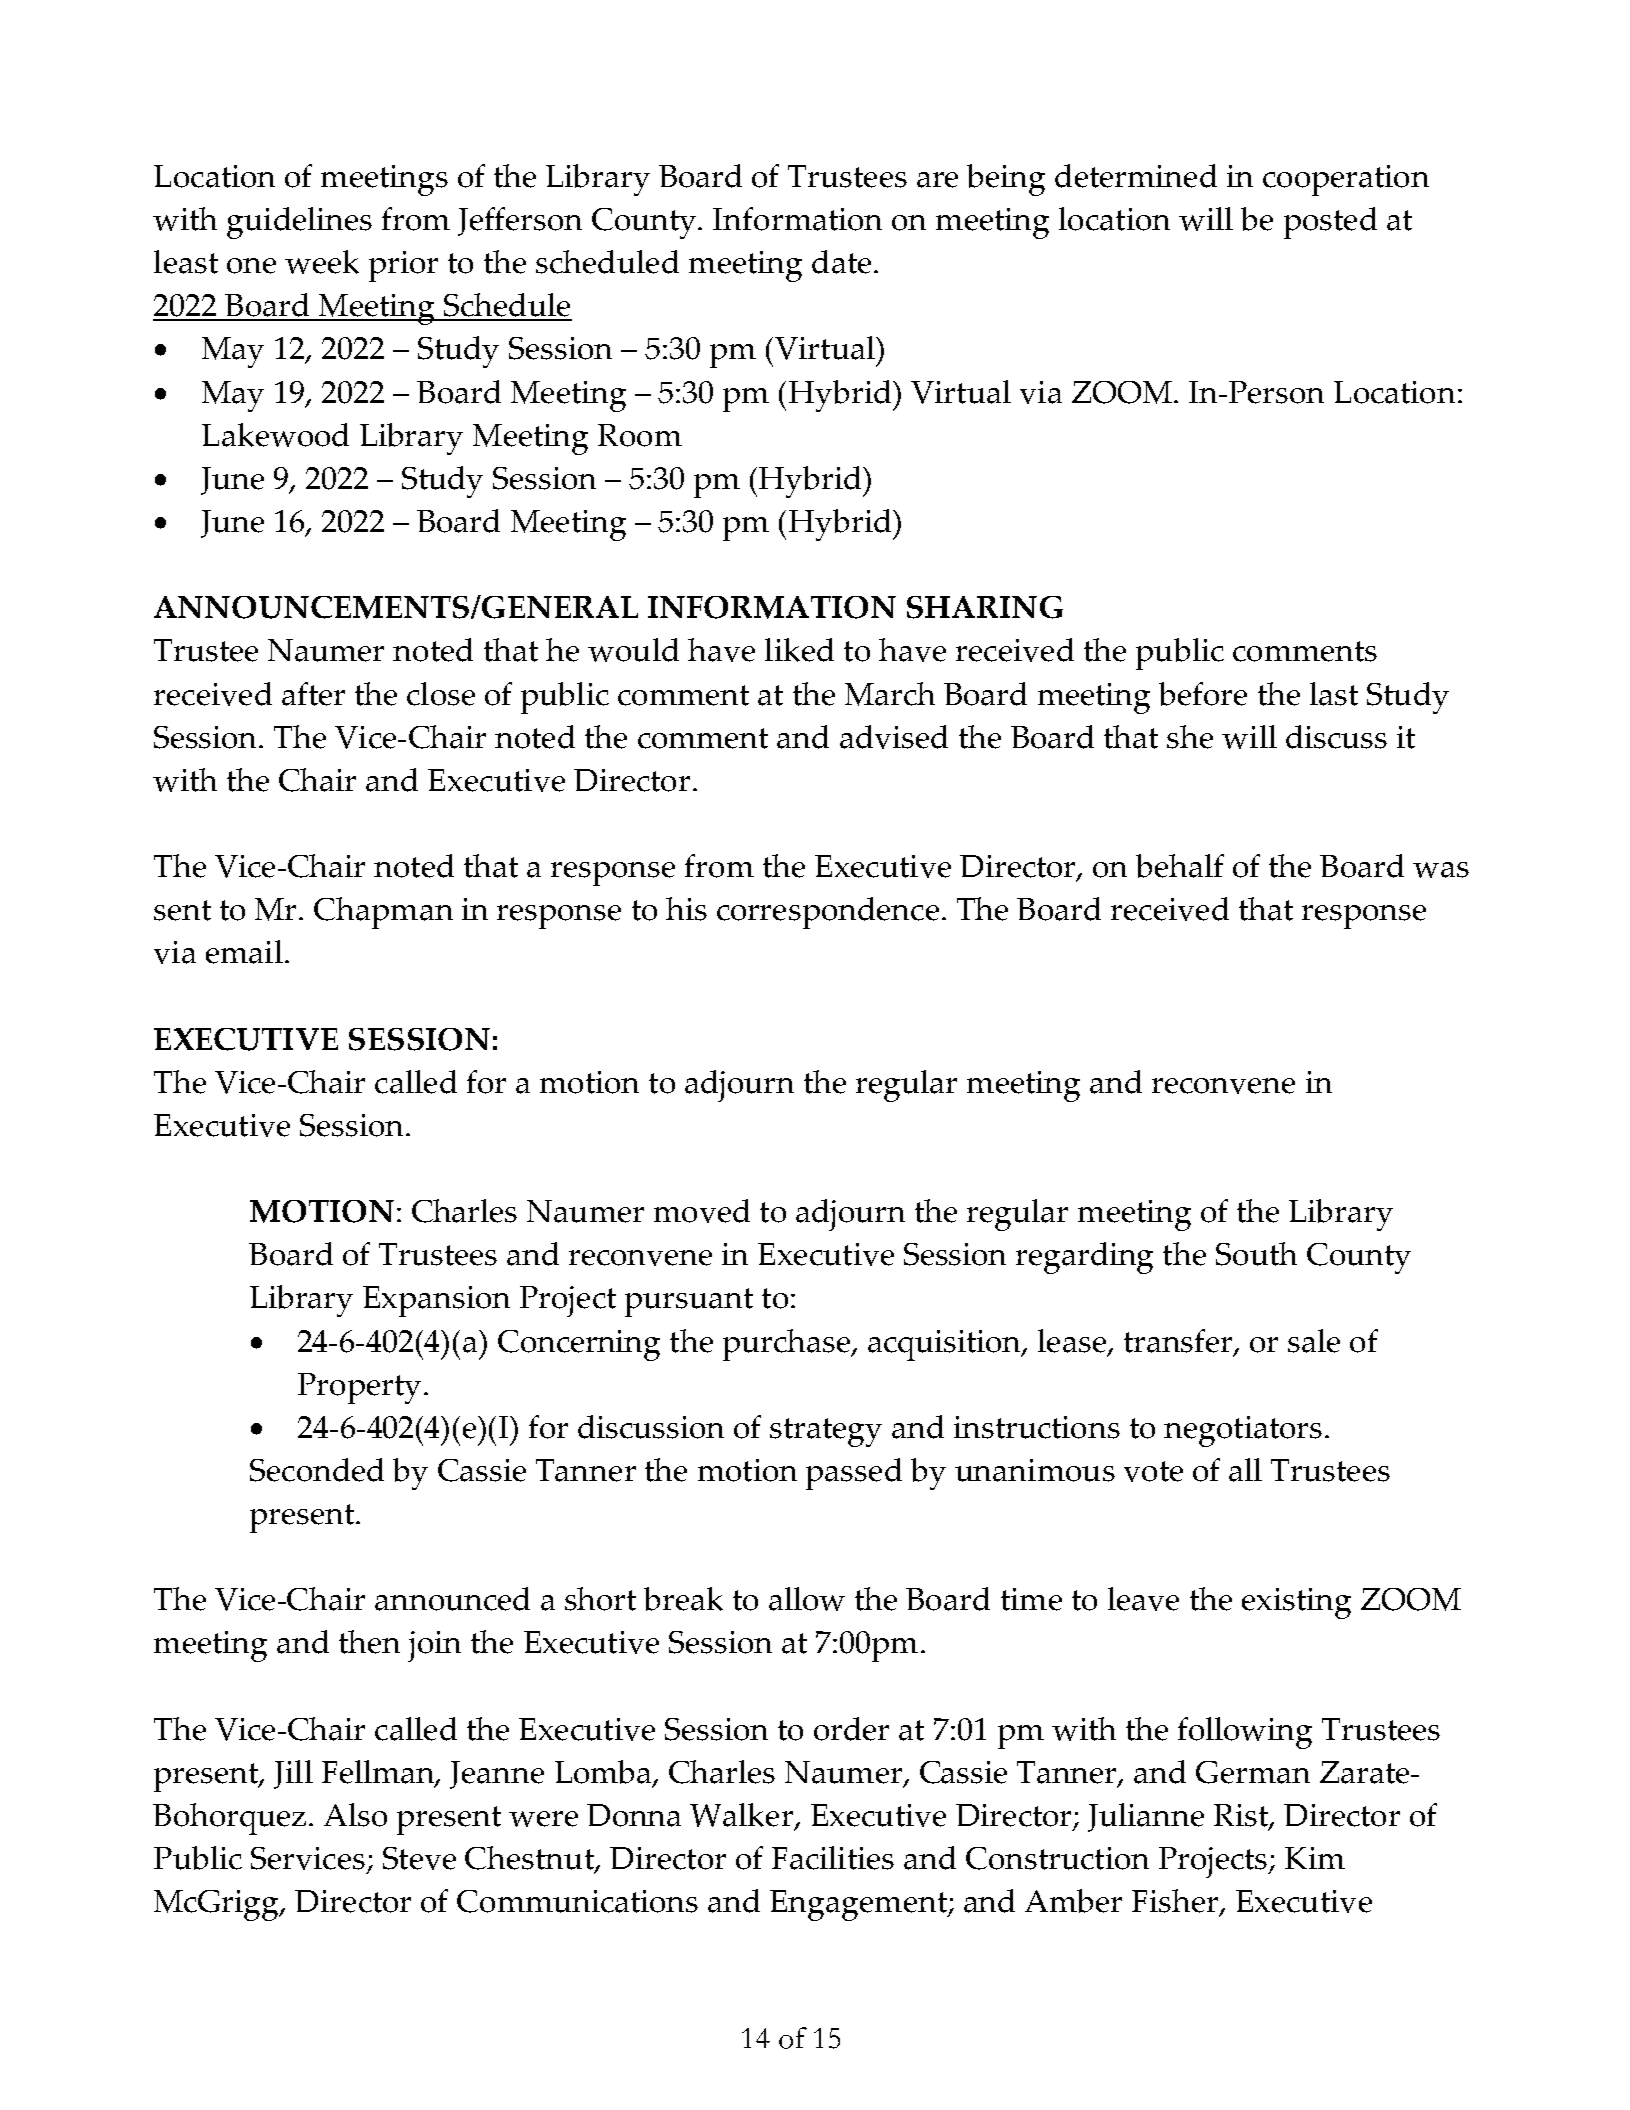  Describe the element at coordinates (299, 223) in the screenshot. I see `guidelines` at that location.
